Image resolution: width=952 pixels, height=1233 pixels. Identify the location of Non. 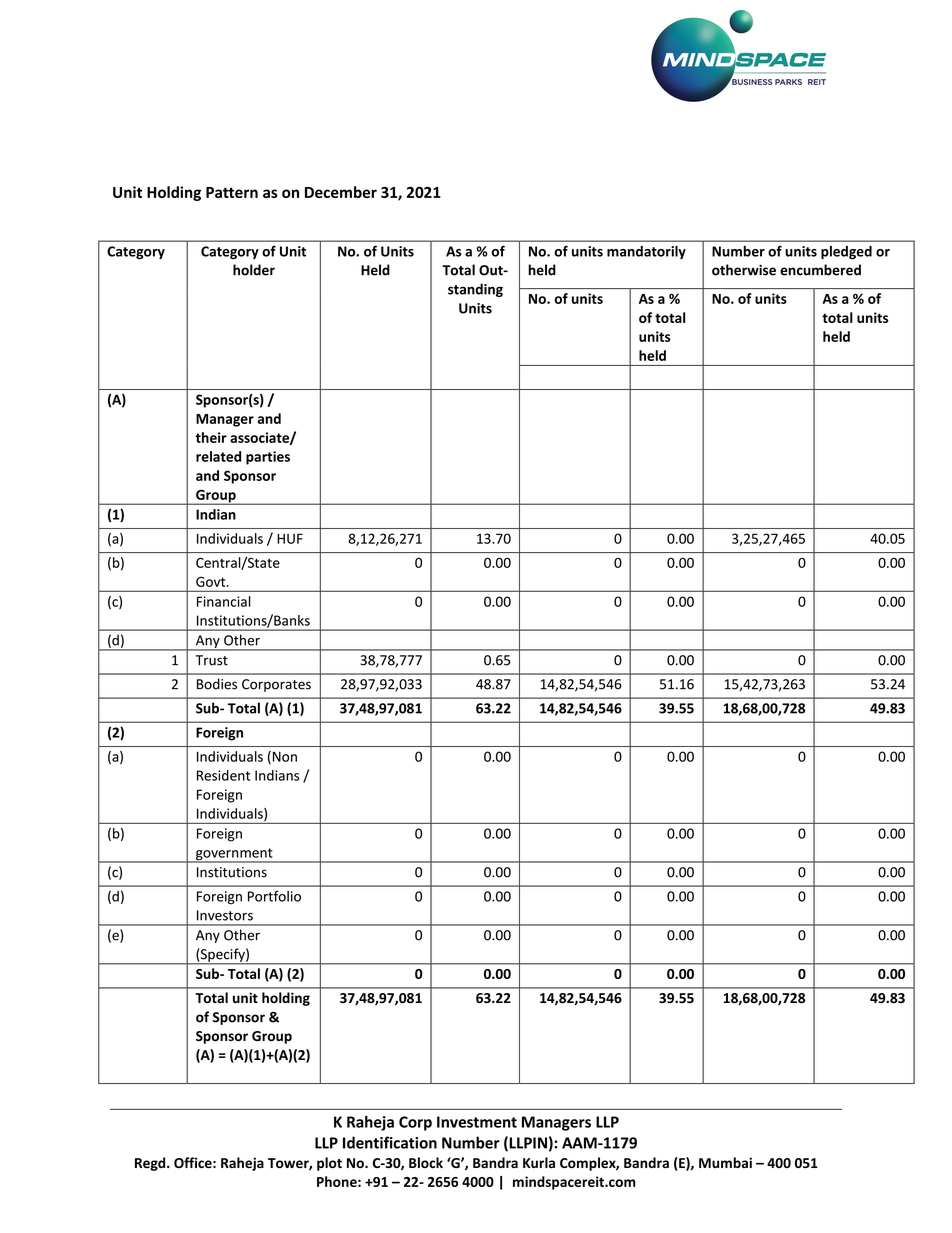
(283, 757).
